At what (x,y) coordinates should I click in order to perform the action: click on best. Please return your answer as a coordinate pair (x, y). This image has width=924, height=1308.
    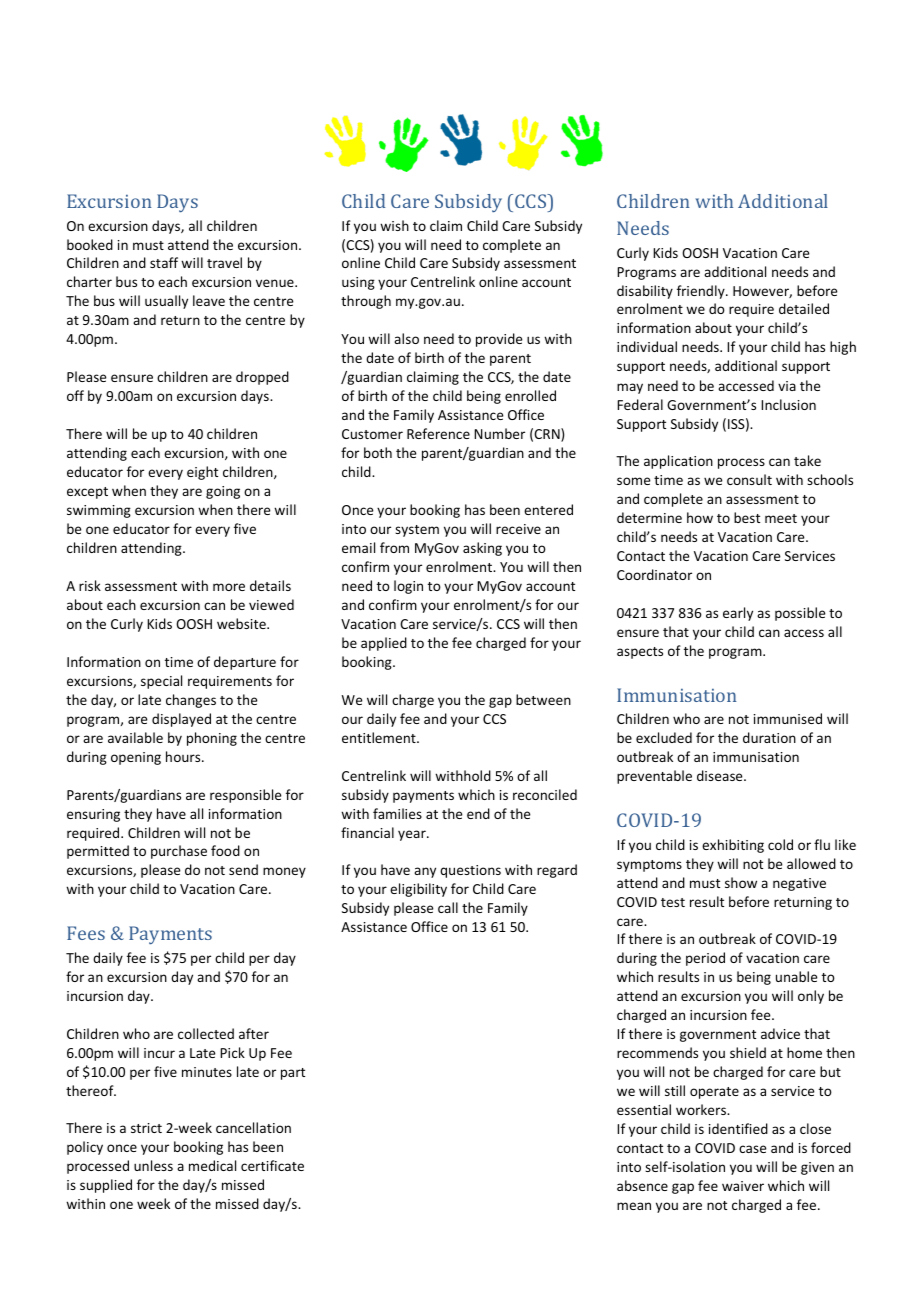
    Looking at the image, I should click on (747, 517).
